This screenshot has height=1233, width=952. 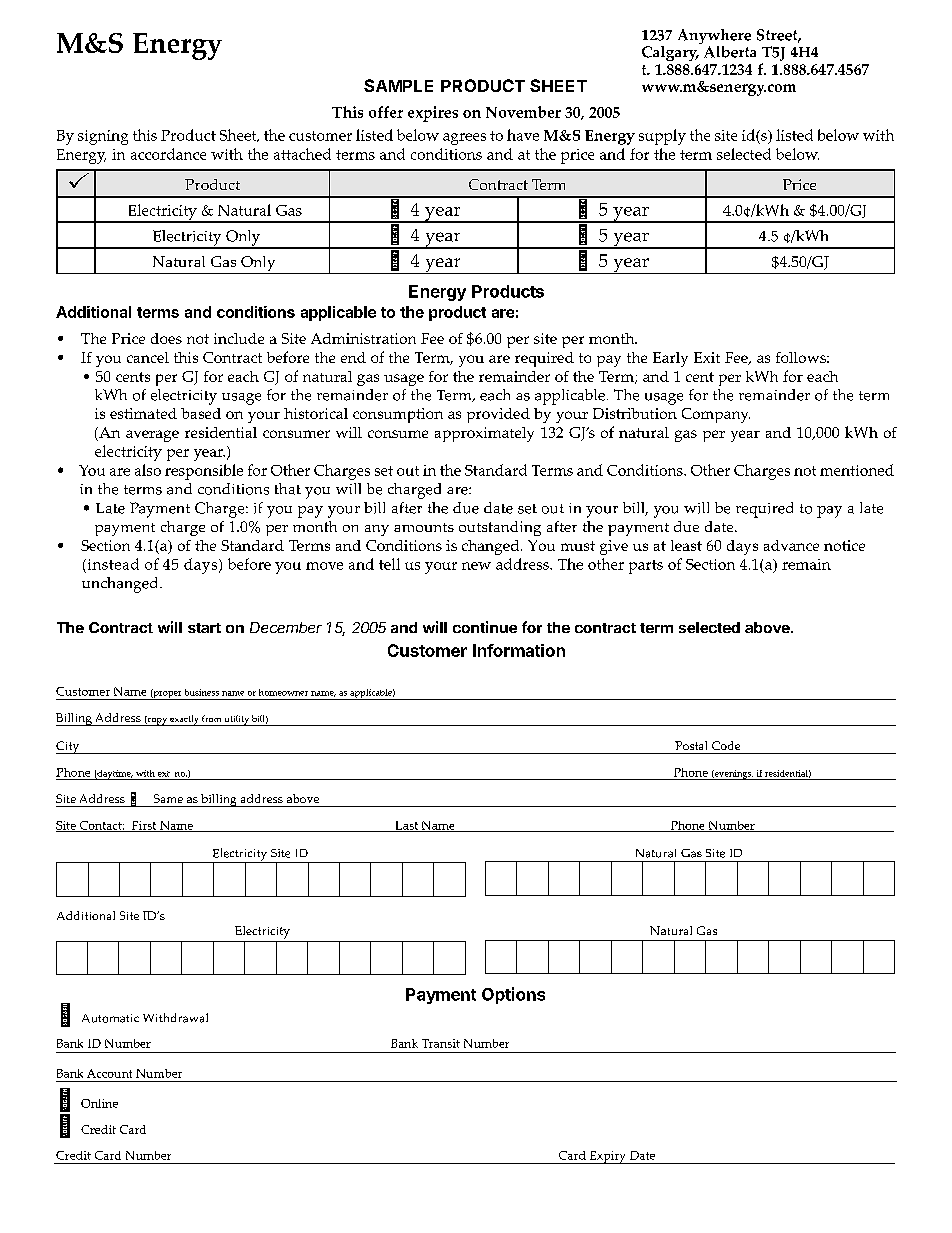 What do you see at coordinates (730, 52) in the screenshot?
I see `Alberta` at bounding box center [730, 52].
